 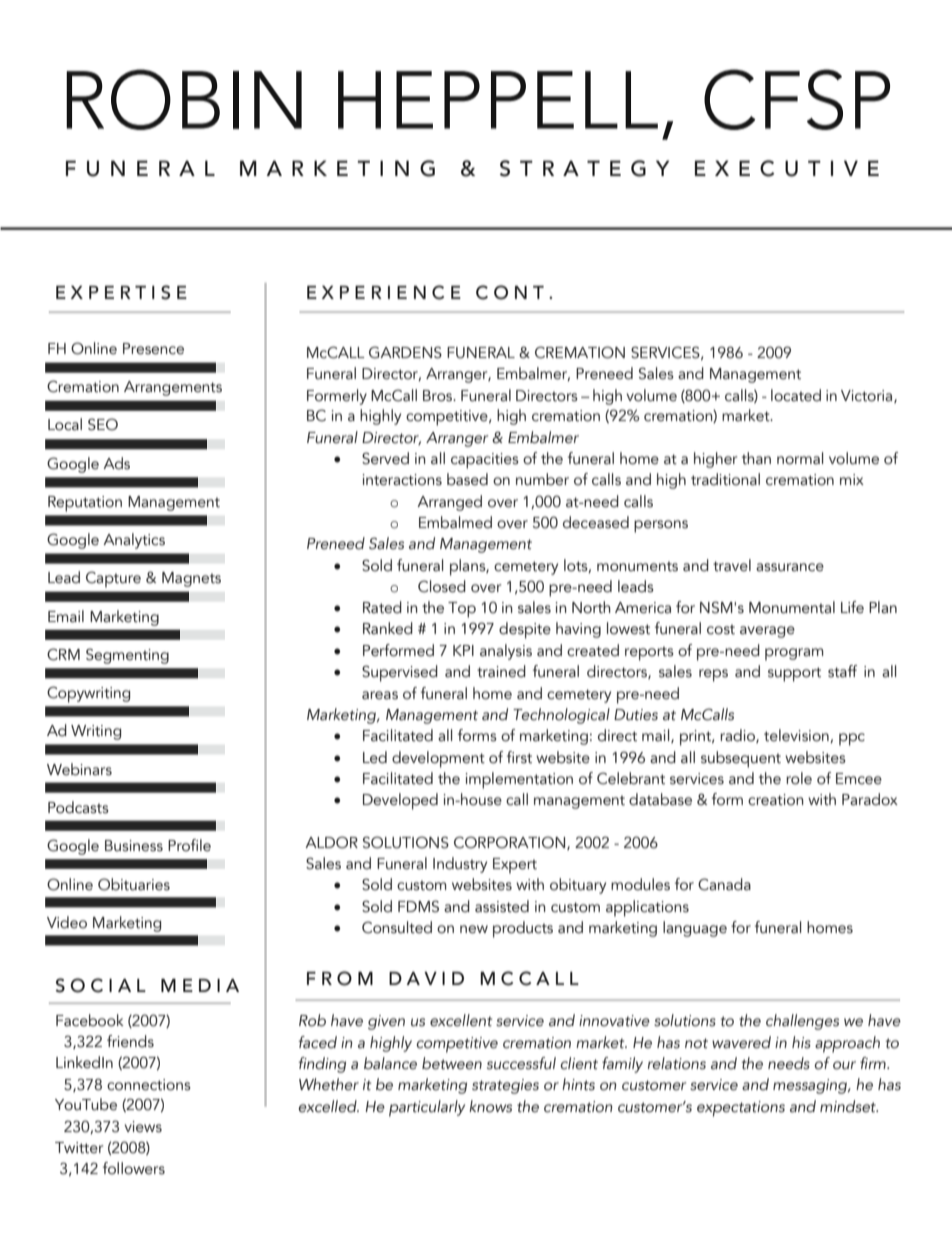 What do you see at coordinates (184, 99) in the document?
I see `ROBIN` at bounding box center [184, 99].
